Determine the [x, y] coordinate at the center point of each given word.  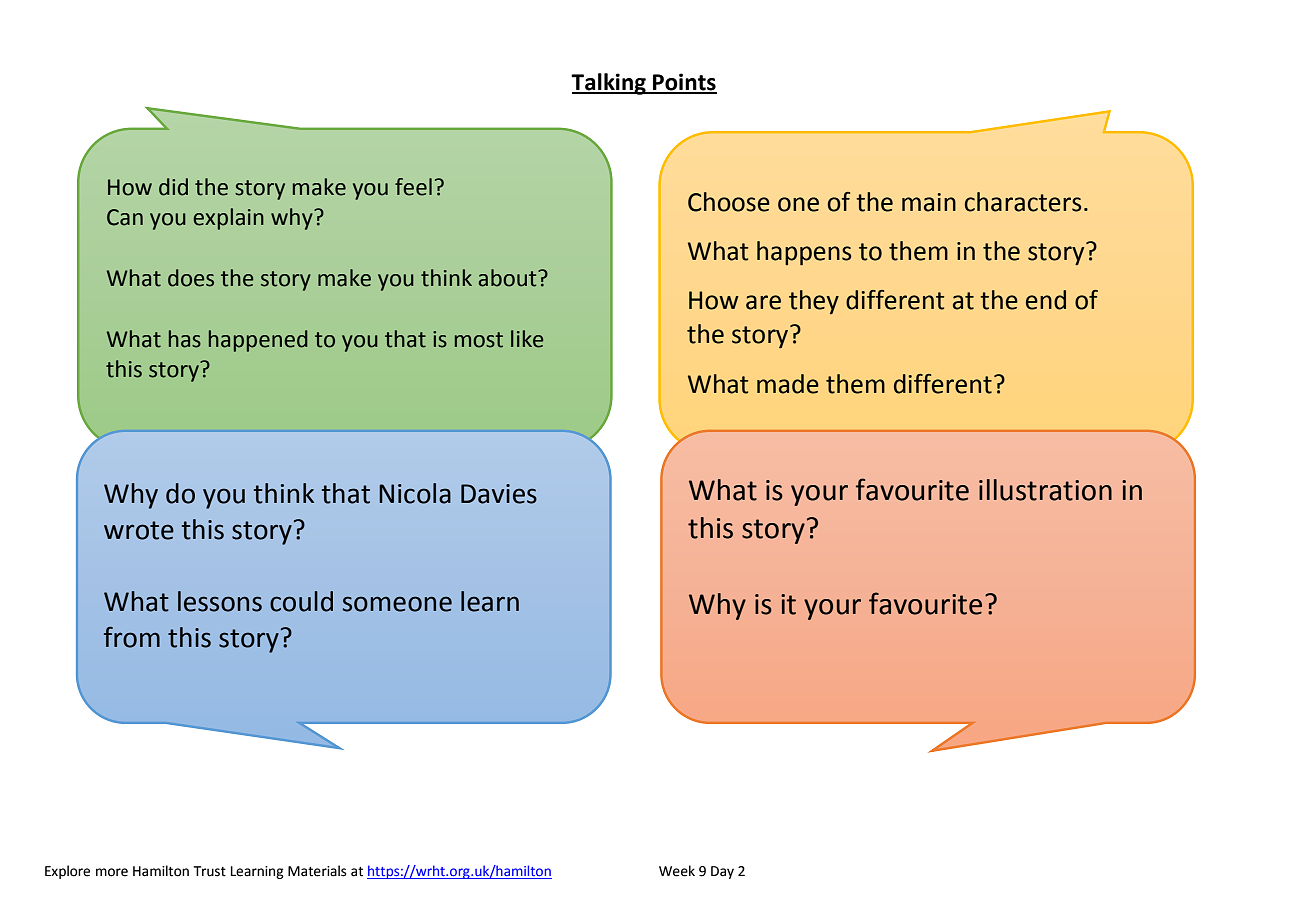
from [132, 637]
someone [397, 604]
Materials [317, 871]
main [929, 202]
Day [722, 872]
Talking [609, 84]
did [173, 187]
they [814, 302]
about [508, 278]
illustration [1045, 490]
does [191, 278]
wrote [139, 530]
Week [677, 871]
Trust [209, 871]
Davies [499, 494]
